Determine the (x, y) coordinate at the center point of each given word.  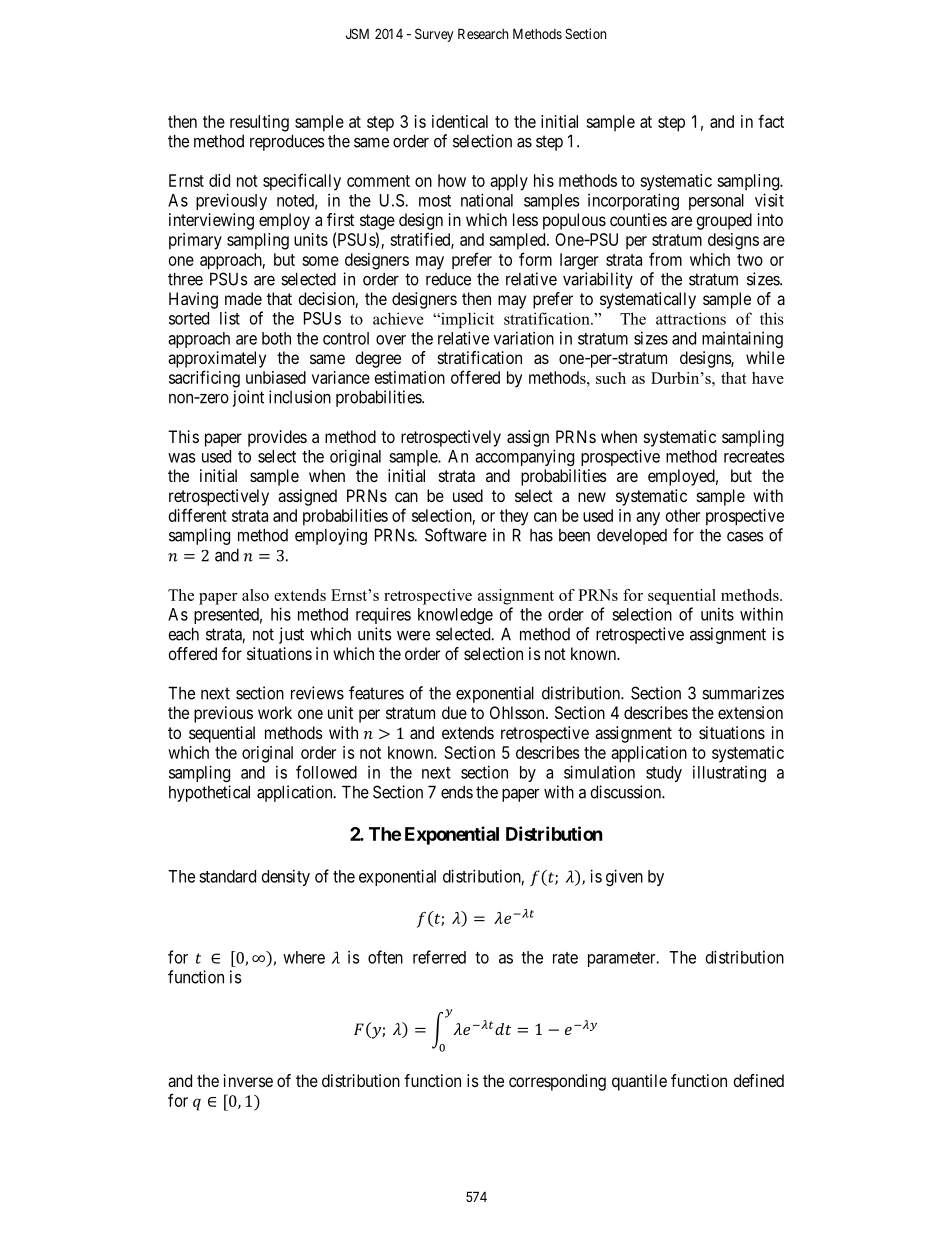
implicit (466, 320)
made (243, 298)
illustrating (729, 773)
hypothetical (209, 793)
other (683, 515)
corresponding (557, 1082)
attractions (691, 318)
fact (771, 121)
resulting (259, 123)
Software (456, 535)
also (255, 595)
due (454, 712)
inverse (248, 1080)
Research (483, 33)
